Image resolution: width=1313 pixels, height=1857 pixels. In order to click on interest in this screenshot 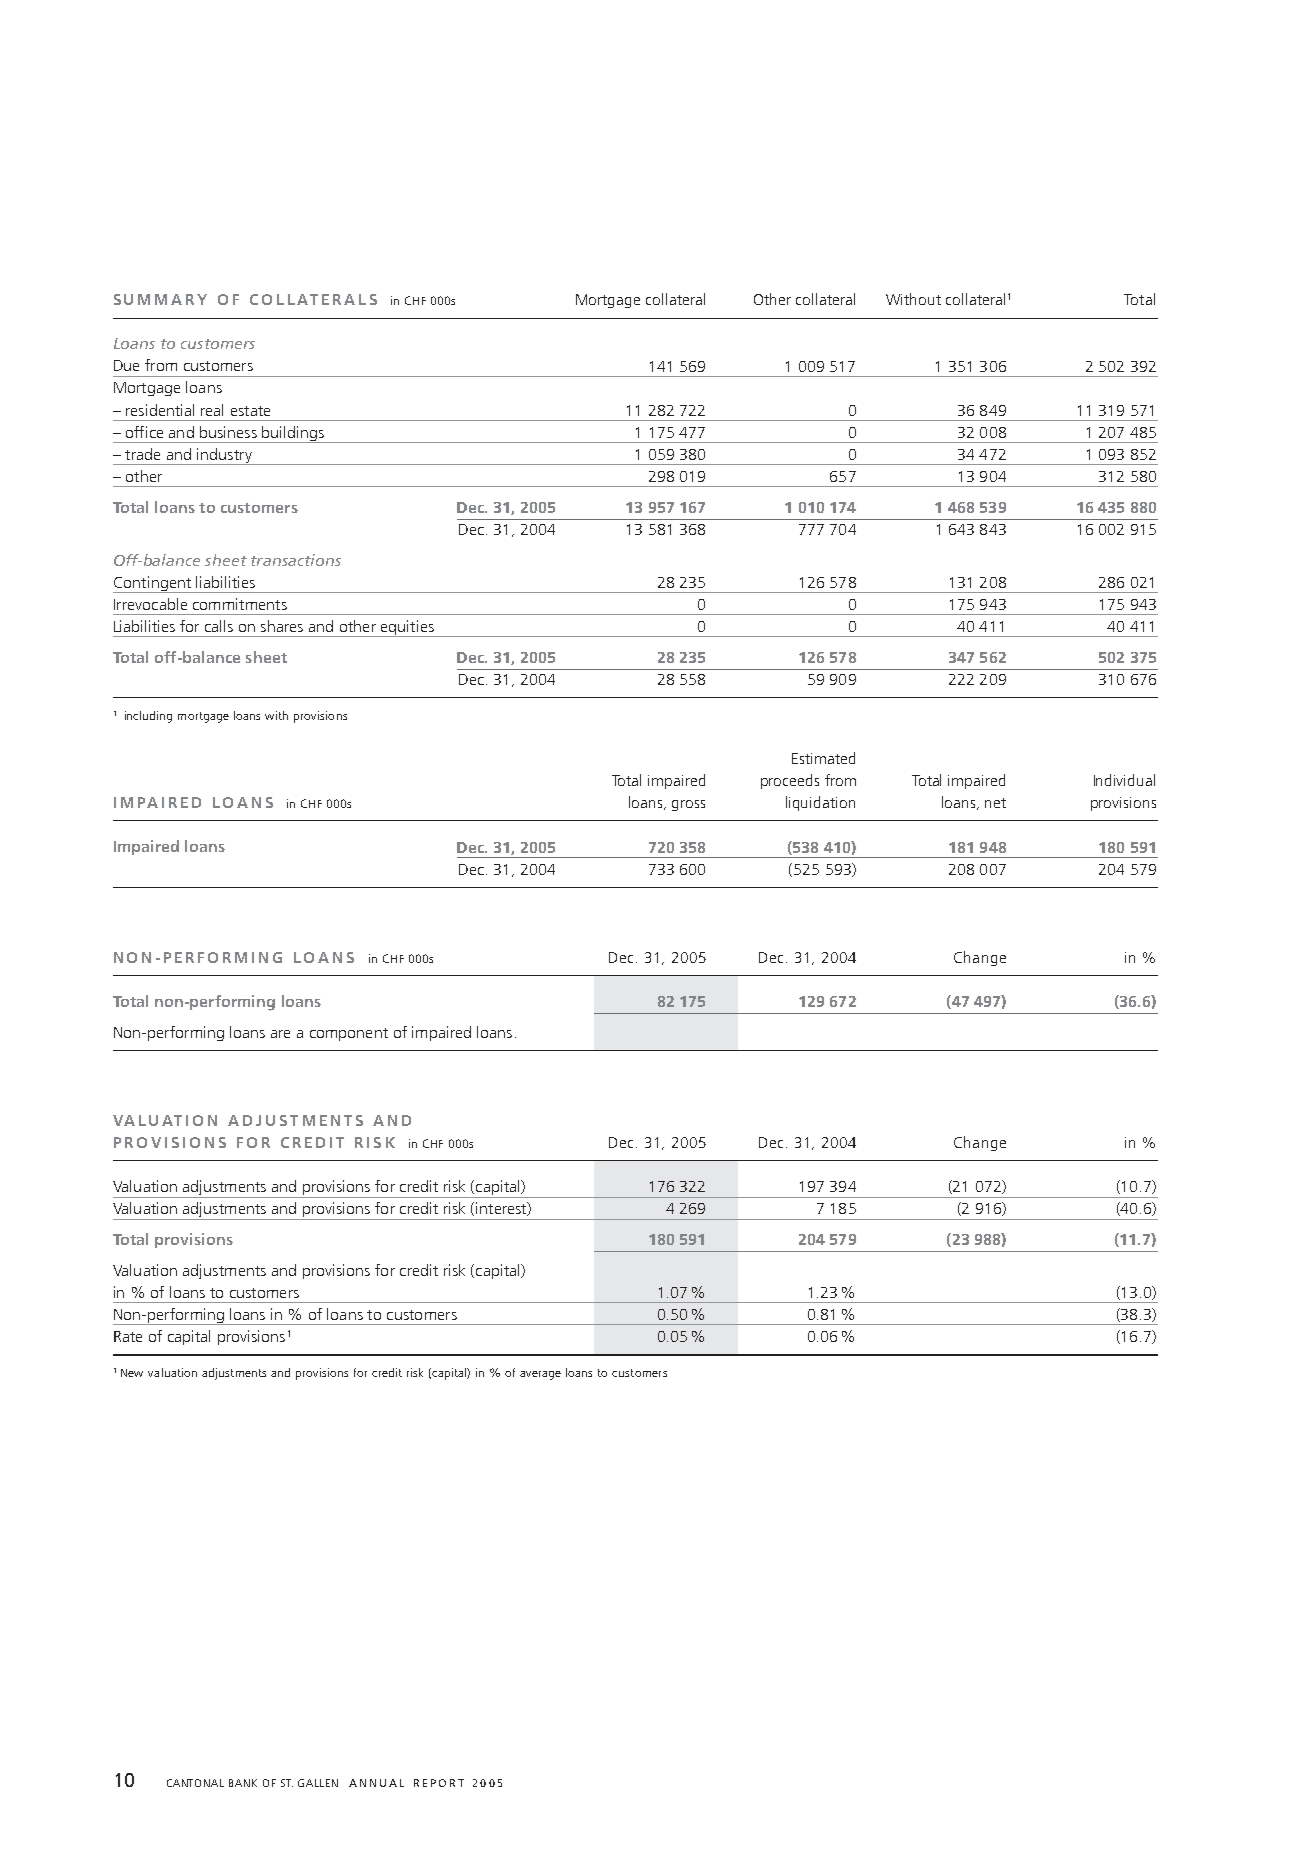, I will do `click(502, 1209)`.
